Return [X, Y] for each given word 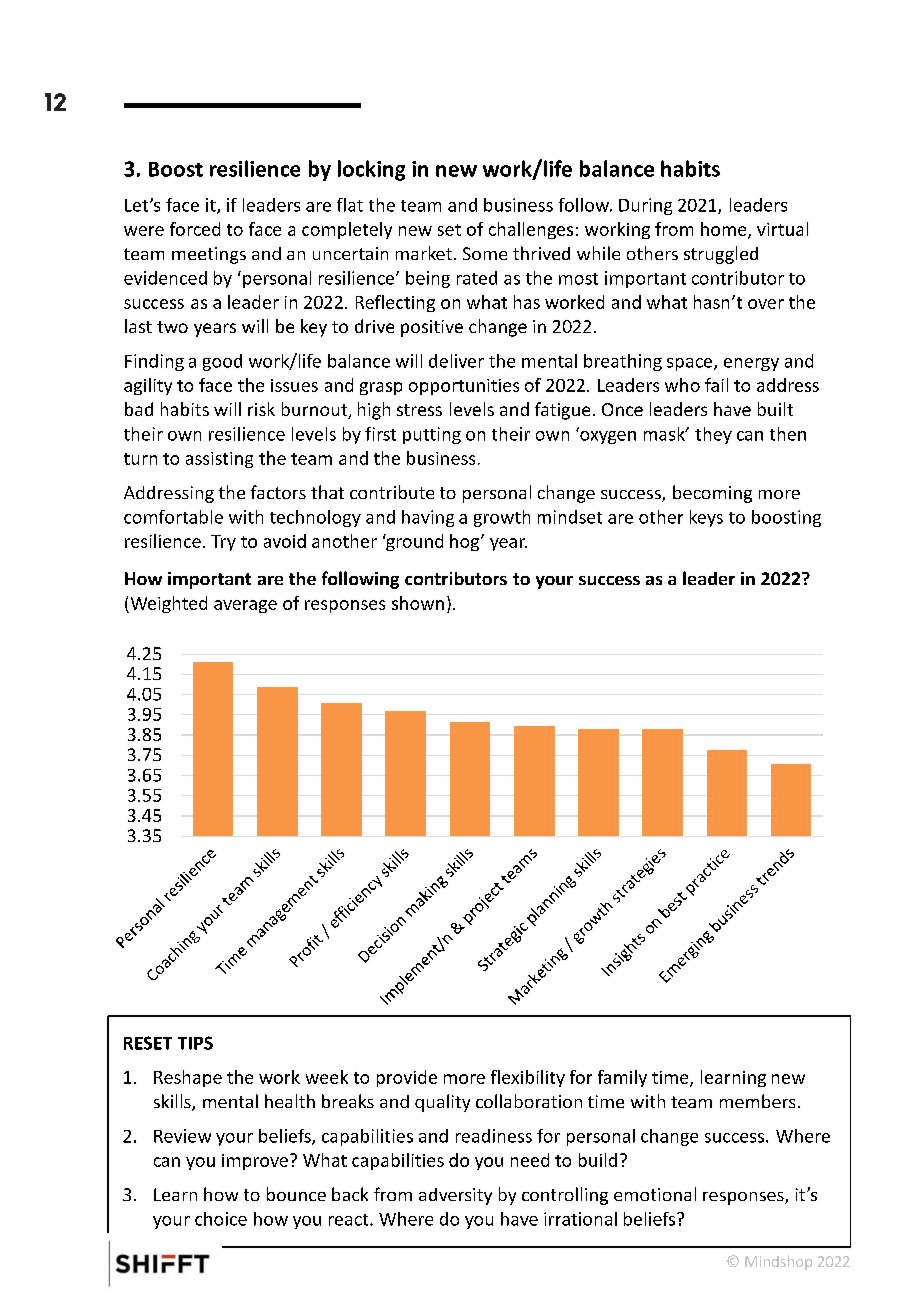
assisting [219, 460]
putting [432, 435]
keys [706, 518]
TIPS [195, 1043]
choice [221, 1219]
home [725, 230]
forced [195, 229]
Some [485, 253]
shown [418, 603]
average [245, 606]
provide [407, 1078]
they [713, 435]
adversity [455, 1196]
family [622, 1078]
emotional [655, 1194]
